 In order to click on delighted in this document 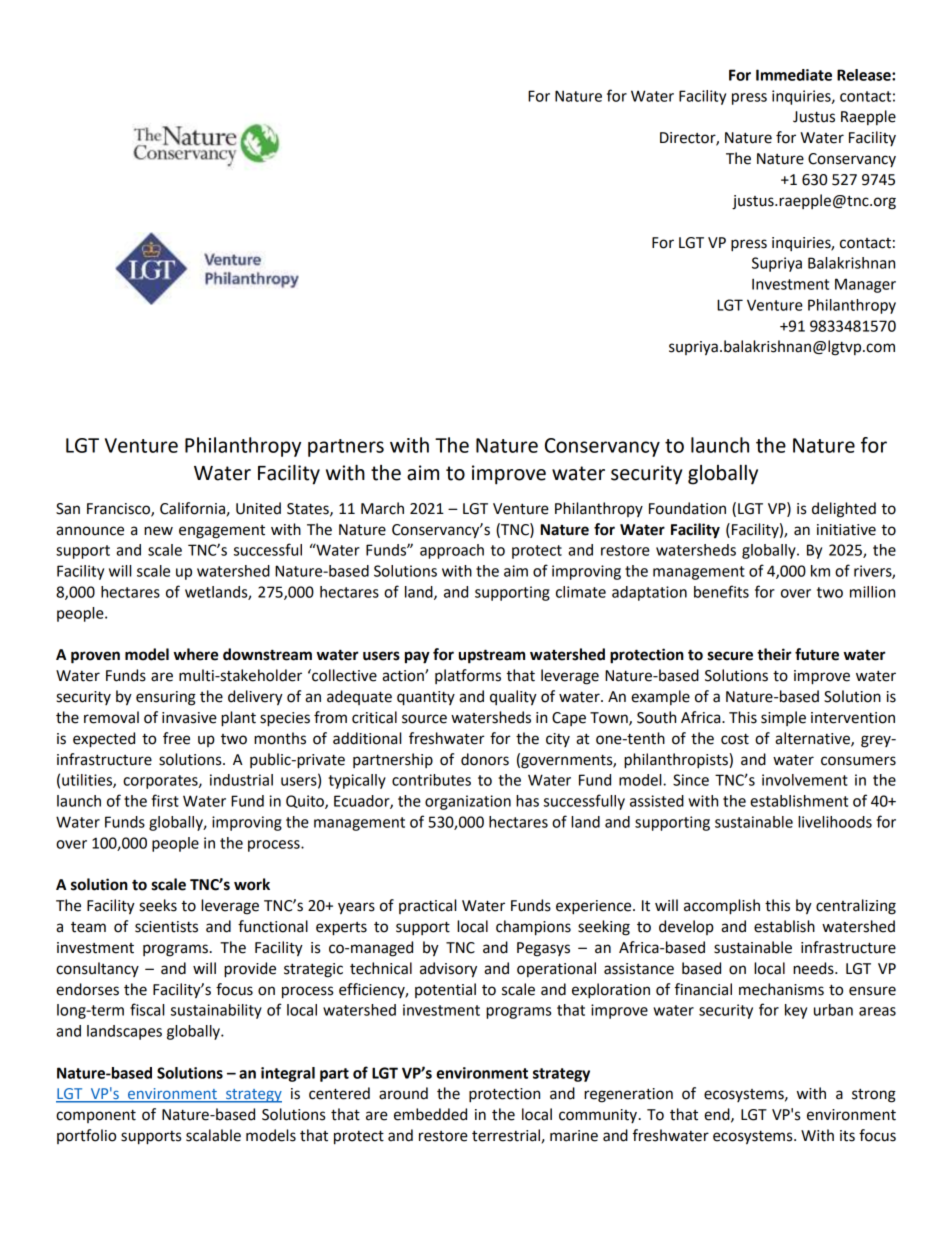, I will do `click(844, 510)`.
